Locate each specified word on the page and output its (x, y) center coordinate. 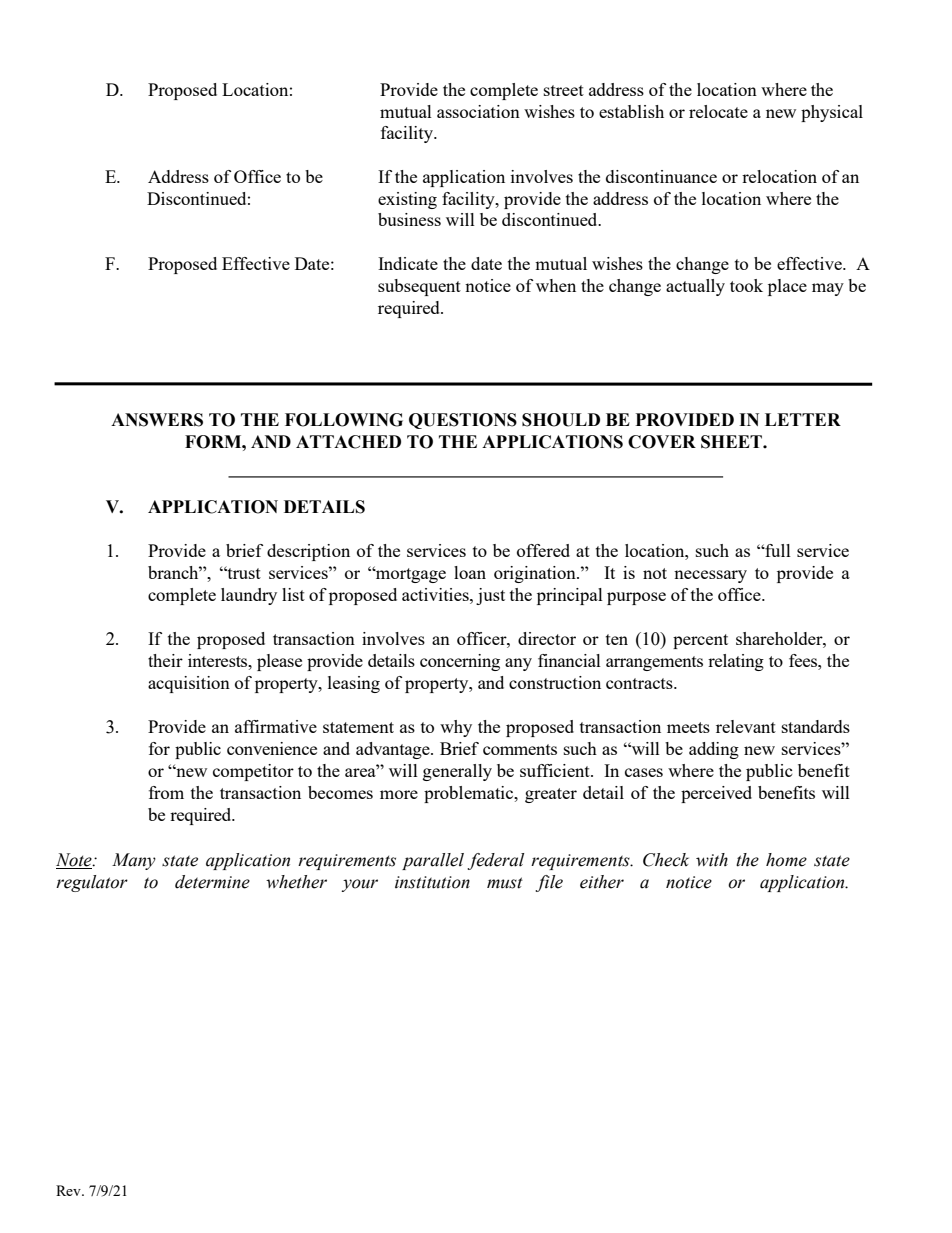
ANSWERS (157, 420)
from (166, 792)
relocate (718, 111)
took (746, 285)
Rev (69, 1190)
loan (470, 572)
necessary (710, 576)
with (712, 860)
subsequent (419, 287)
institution (432, 882)
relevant (746, 726)
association (478, 111)
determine (212, 882)
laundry (249, 596)
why (456, 728)
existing (407, 200)
